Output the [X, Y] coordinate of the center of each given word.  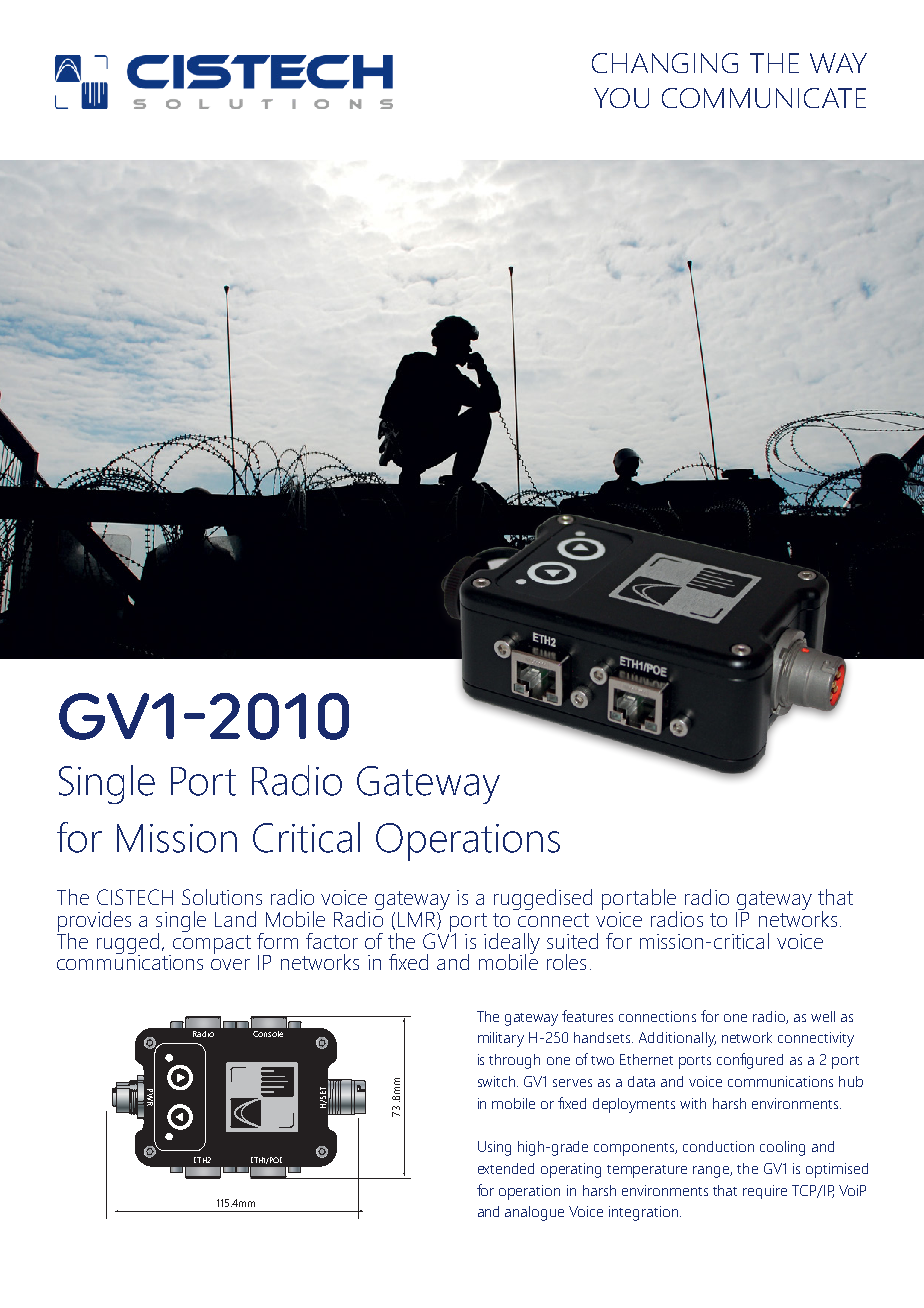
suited [572, 941]
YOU [621, 98]
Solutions [222, 897]
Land [235, 919]
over [230, 964]
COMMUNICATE [764, 98]
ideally [512, 944]
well [823, 1016]
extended [506, 1168]
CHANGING [665, 63]
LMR [416, 919]
